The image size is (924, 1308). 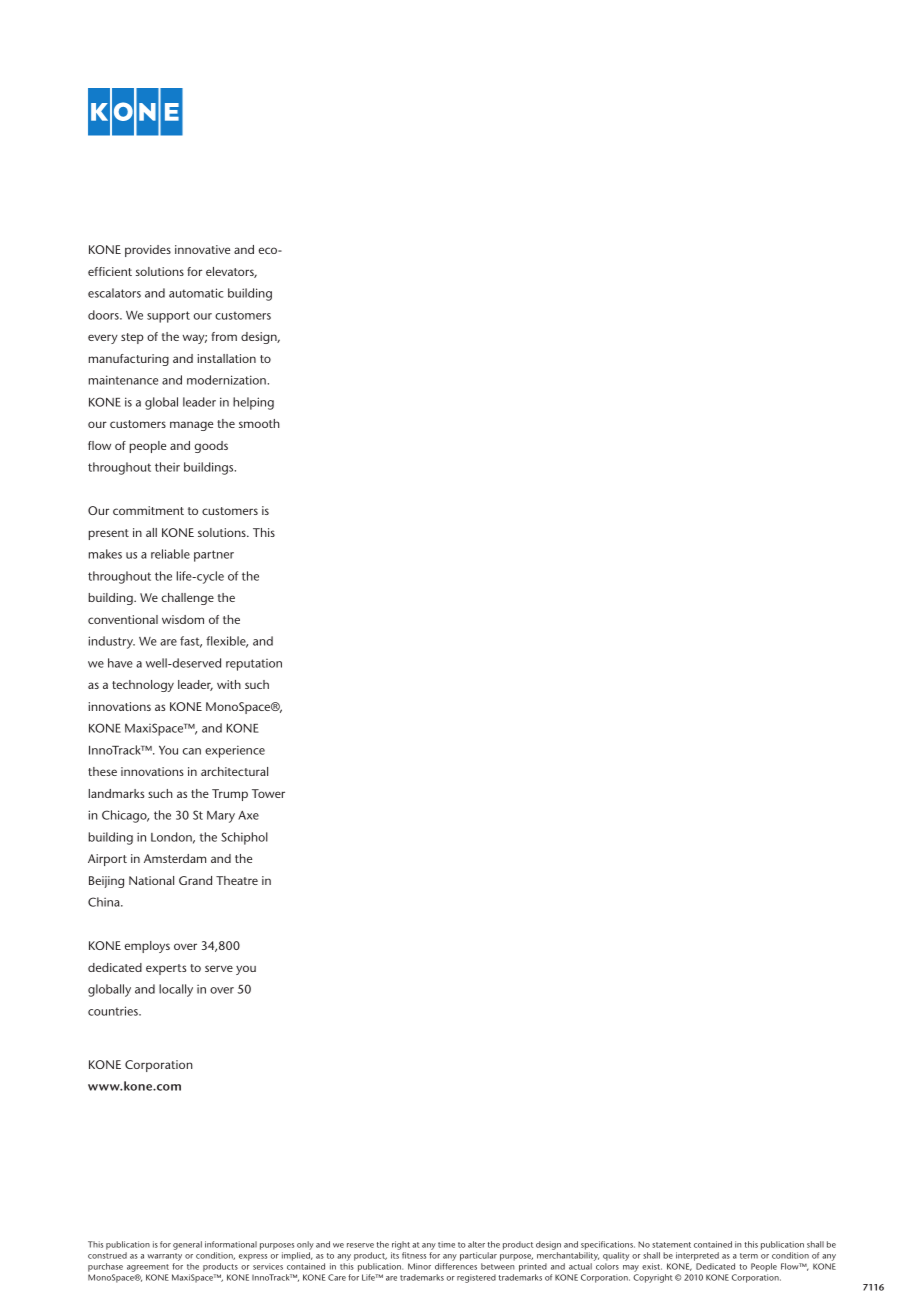 I want to click on Theatre, so click(x=237, y=880).
